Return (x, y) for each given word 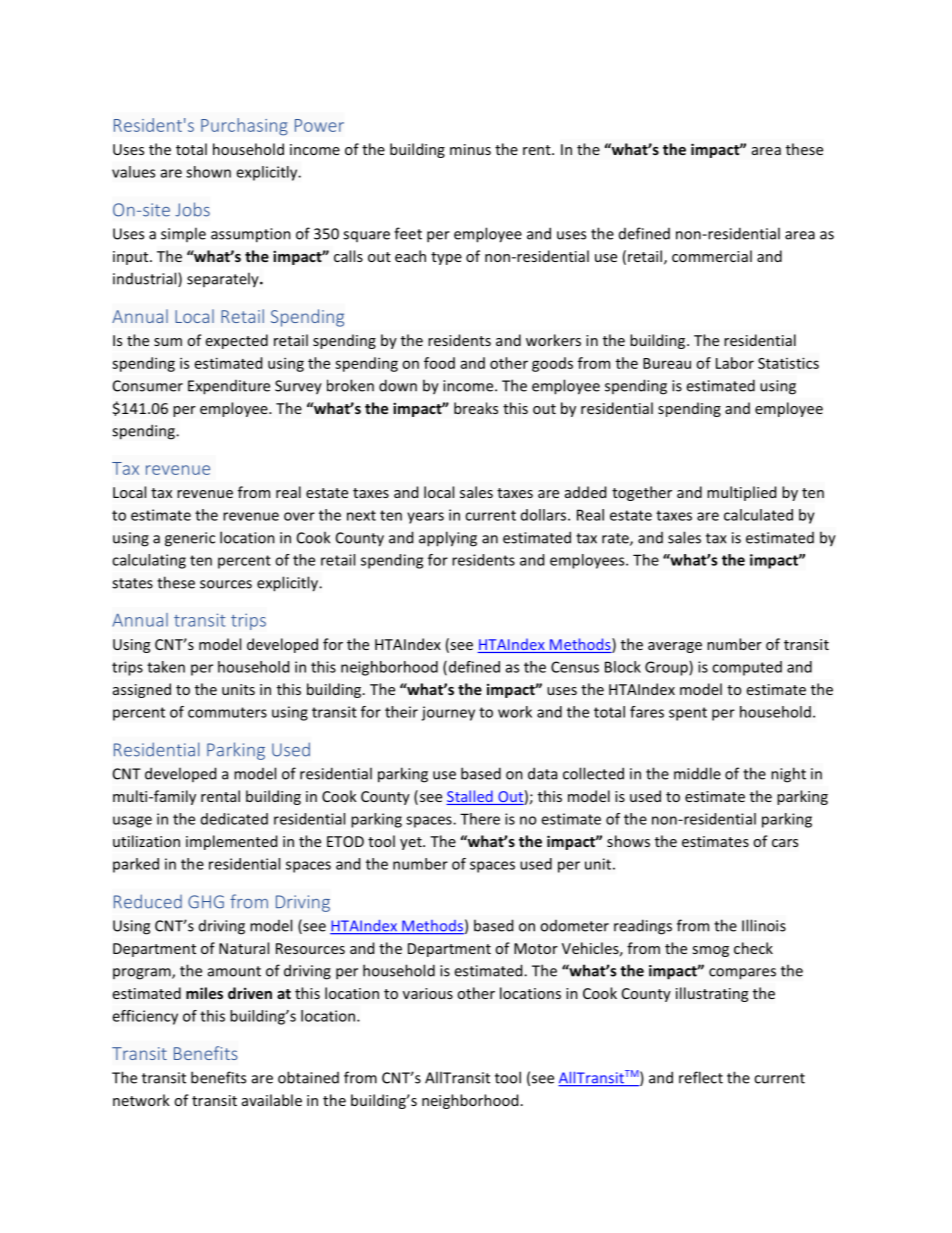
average (675, 647)
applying (448, 539)
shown (208, 172)
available (272, 1100)
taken (166, 667)
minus (470, 149)
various (428, 993)
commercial (712, 256)
